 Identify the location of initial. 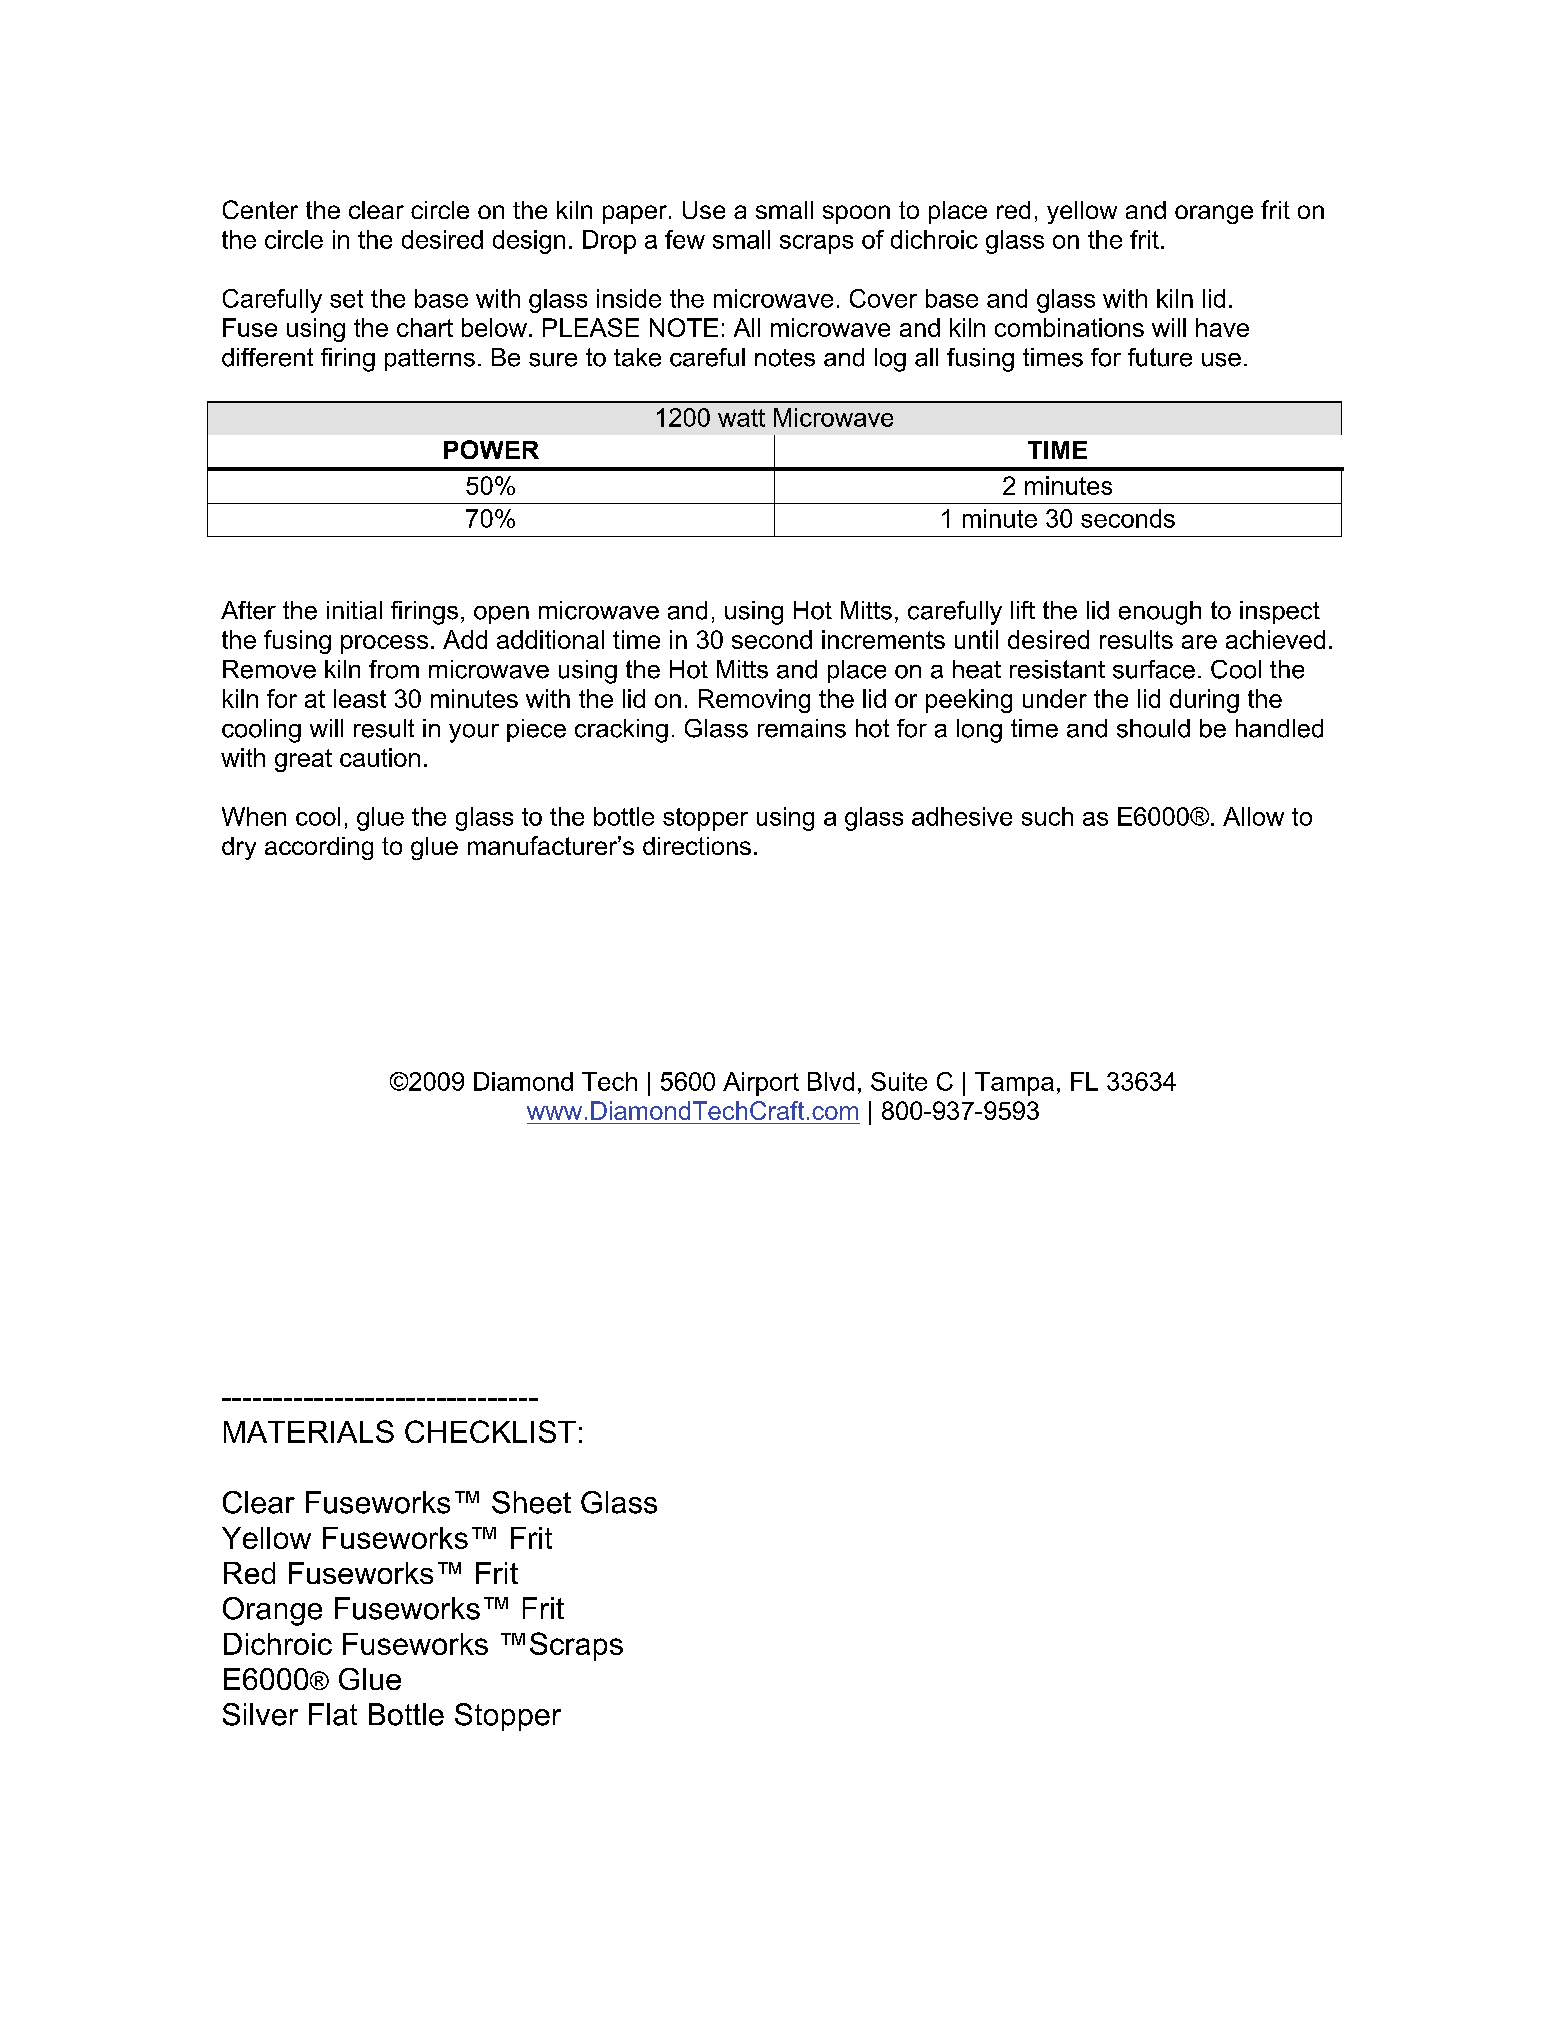
(354, 610).
